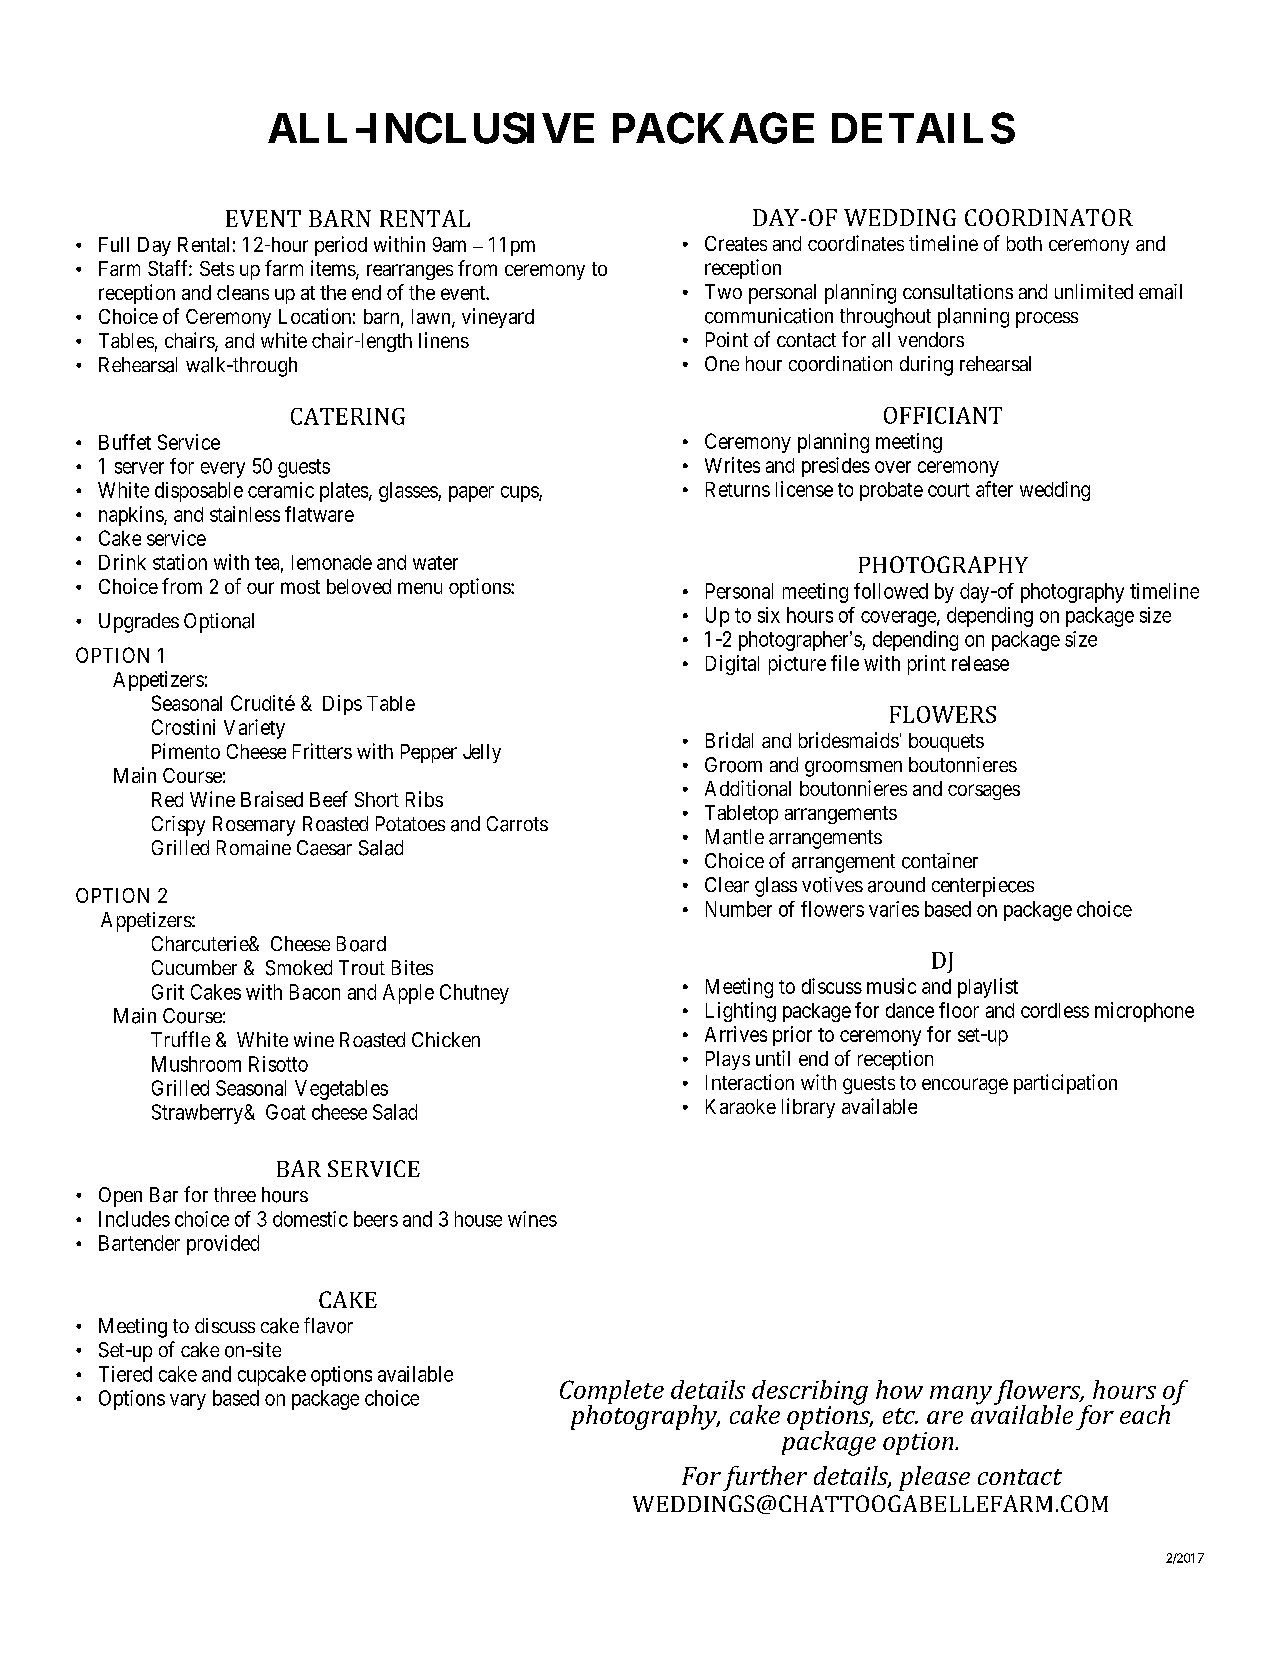 The image size is (1279, 1655). I want to click on centerpieces, so click(983, 887).
